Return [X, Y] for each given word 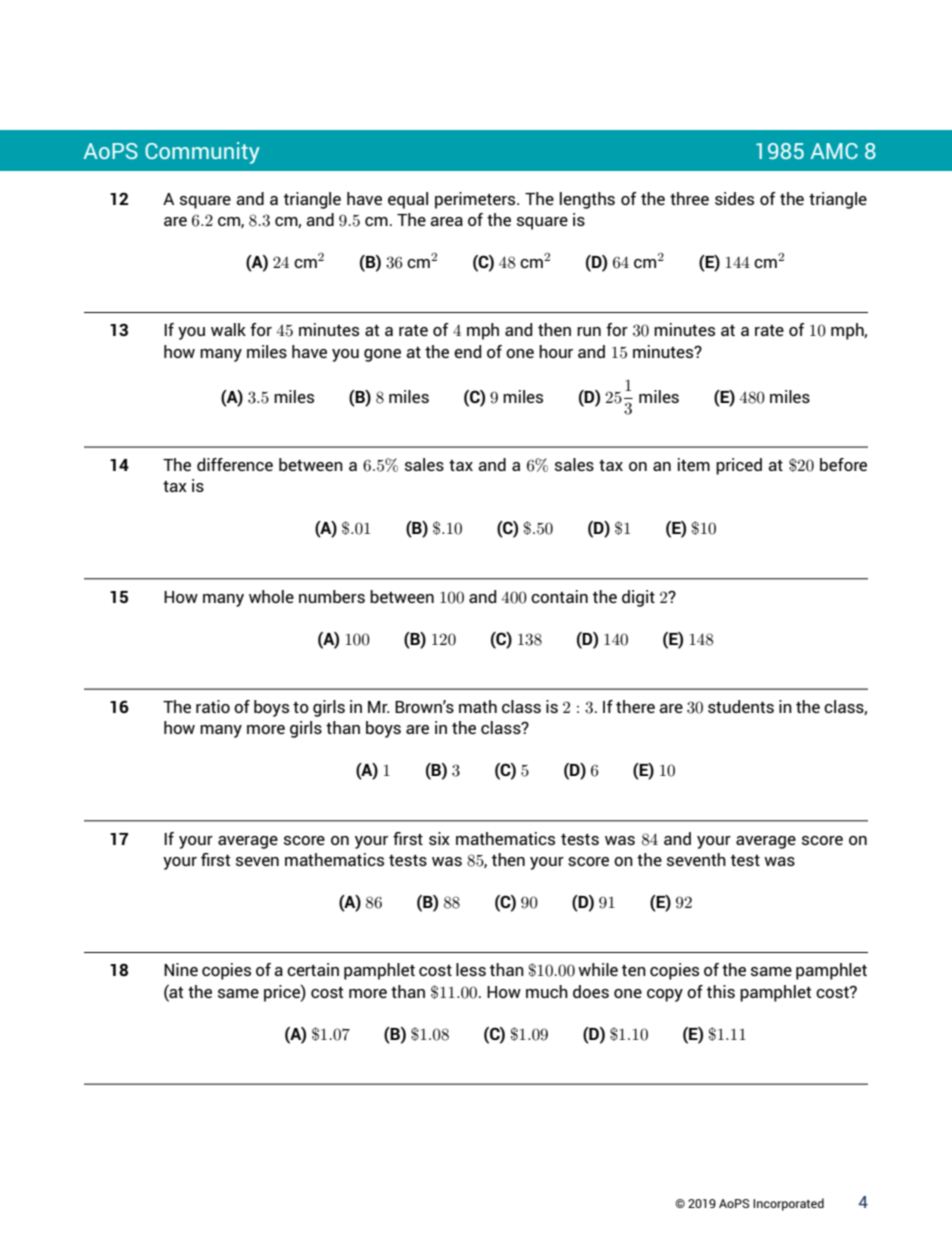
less [471, 969]
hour [556, 351]
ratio [213, 706]
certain [313, 969]
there [635, 706]
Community [202, 153]
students [741, 706]
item [694, 464]
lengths [587, 200]
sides [734, 198]
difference [235, 464]
